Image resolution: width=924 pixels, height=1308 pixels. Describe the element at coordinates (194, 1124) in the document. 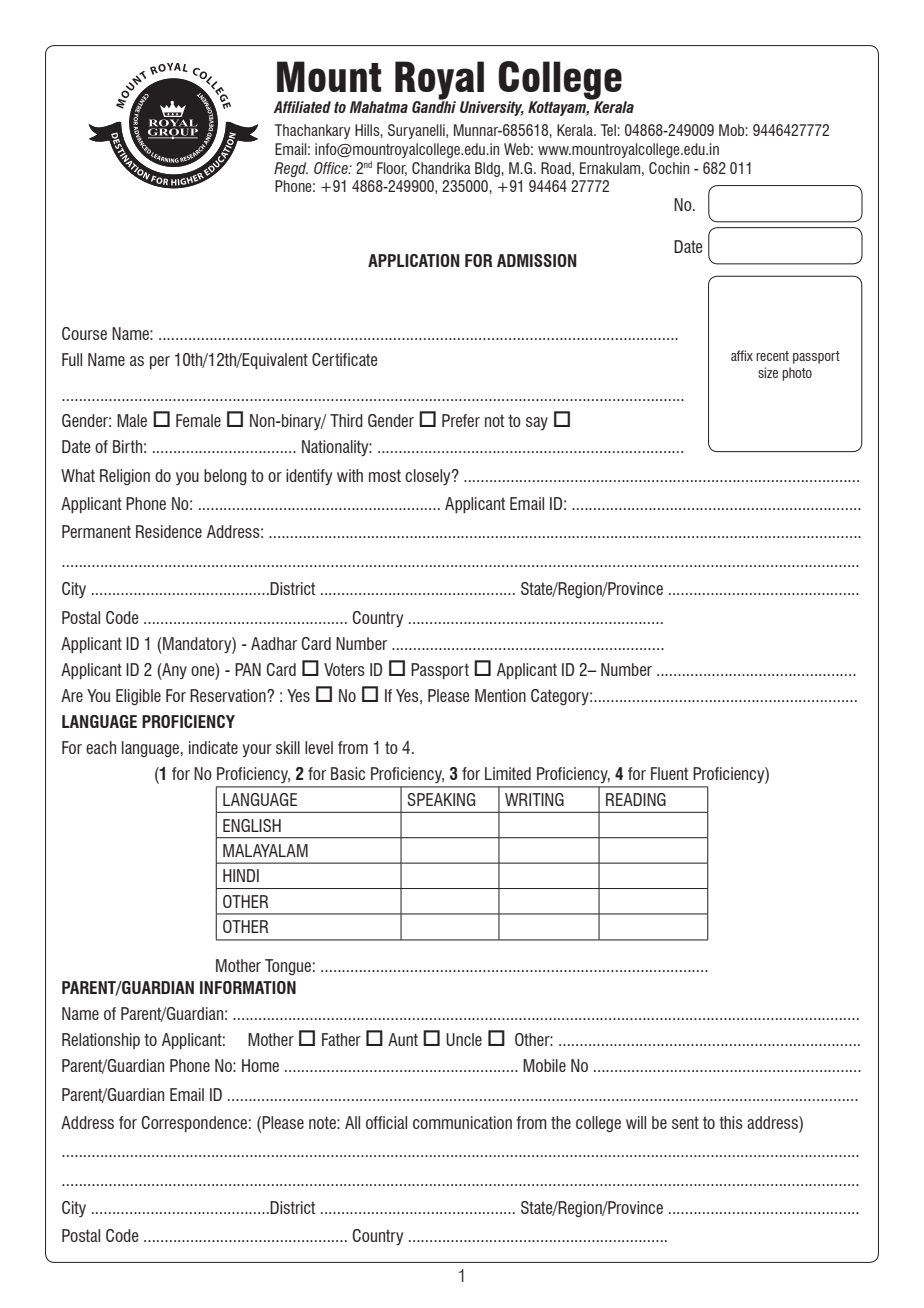

I see `Correspondence` at that location.
